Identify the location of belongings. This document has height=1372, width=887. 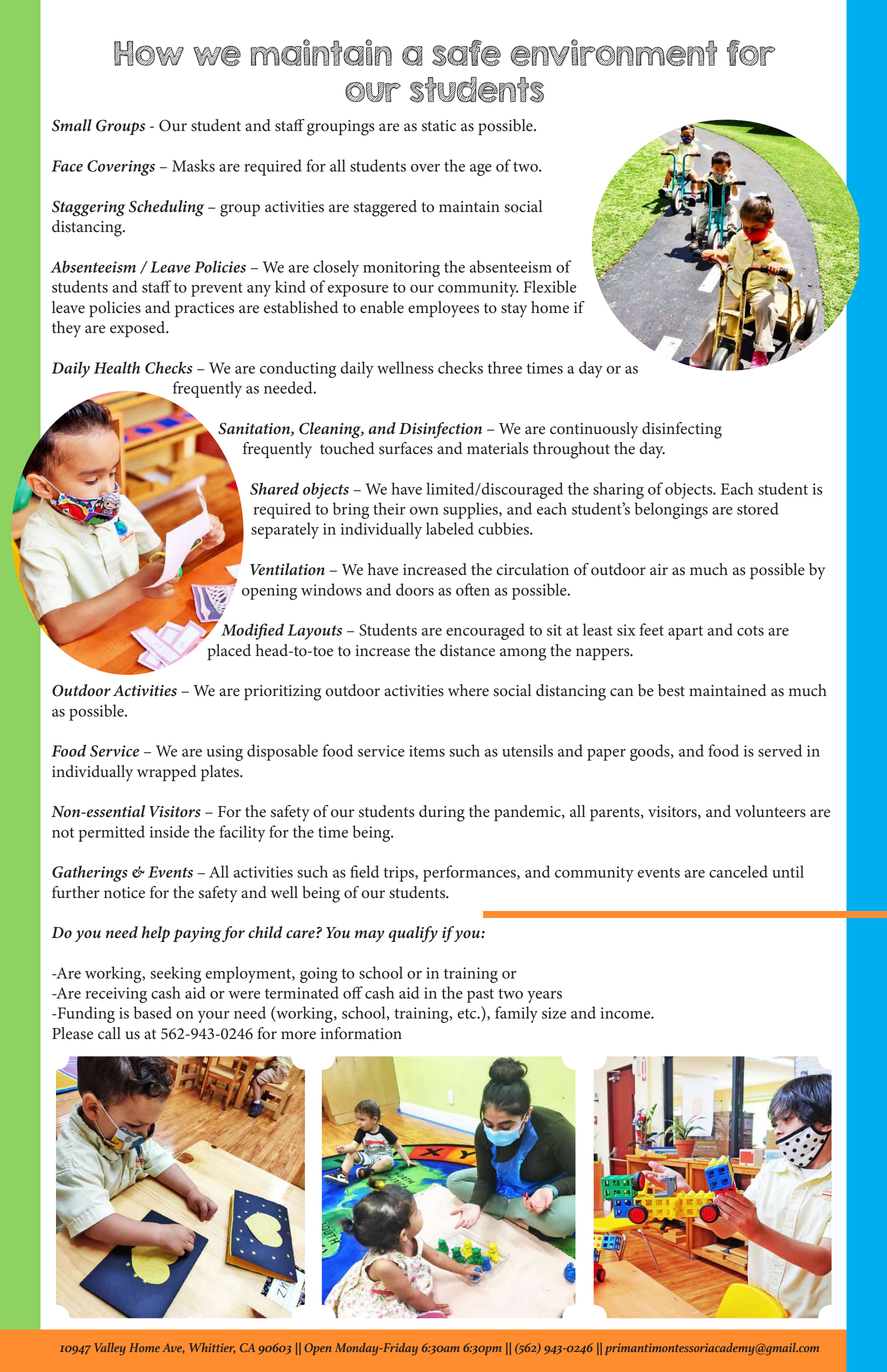
(671, 510).
